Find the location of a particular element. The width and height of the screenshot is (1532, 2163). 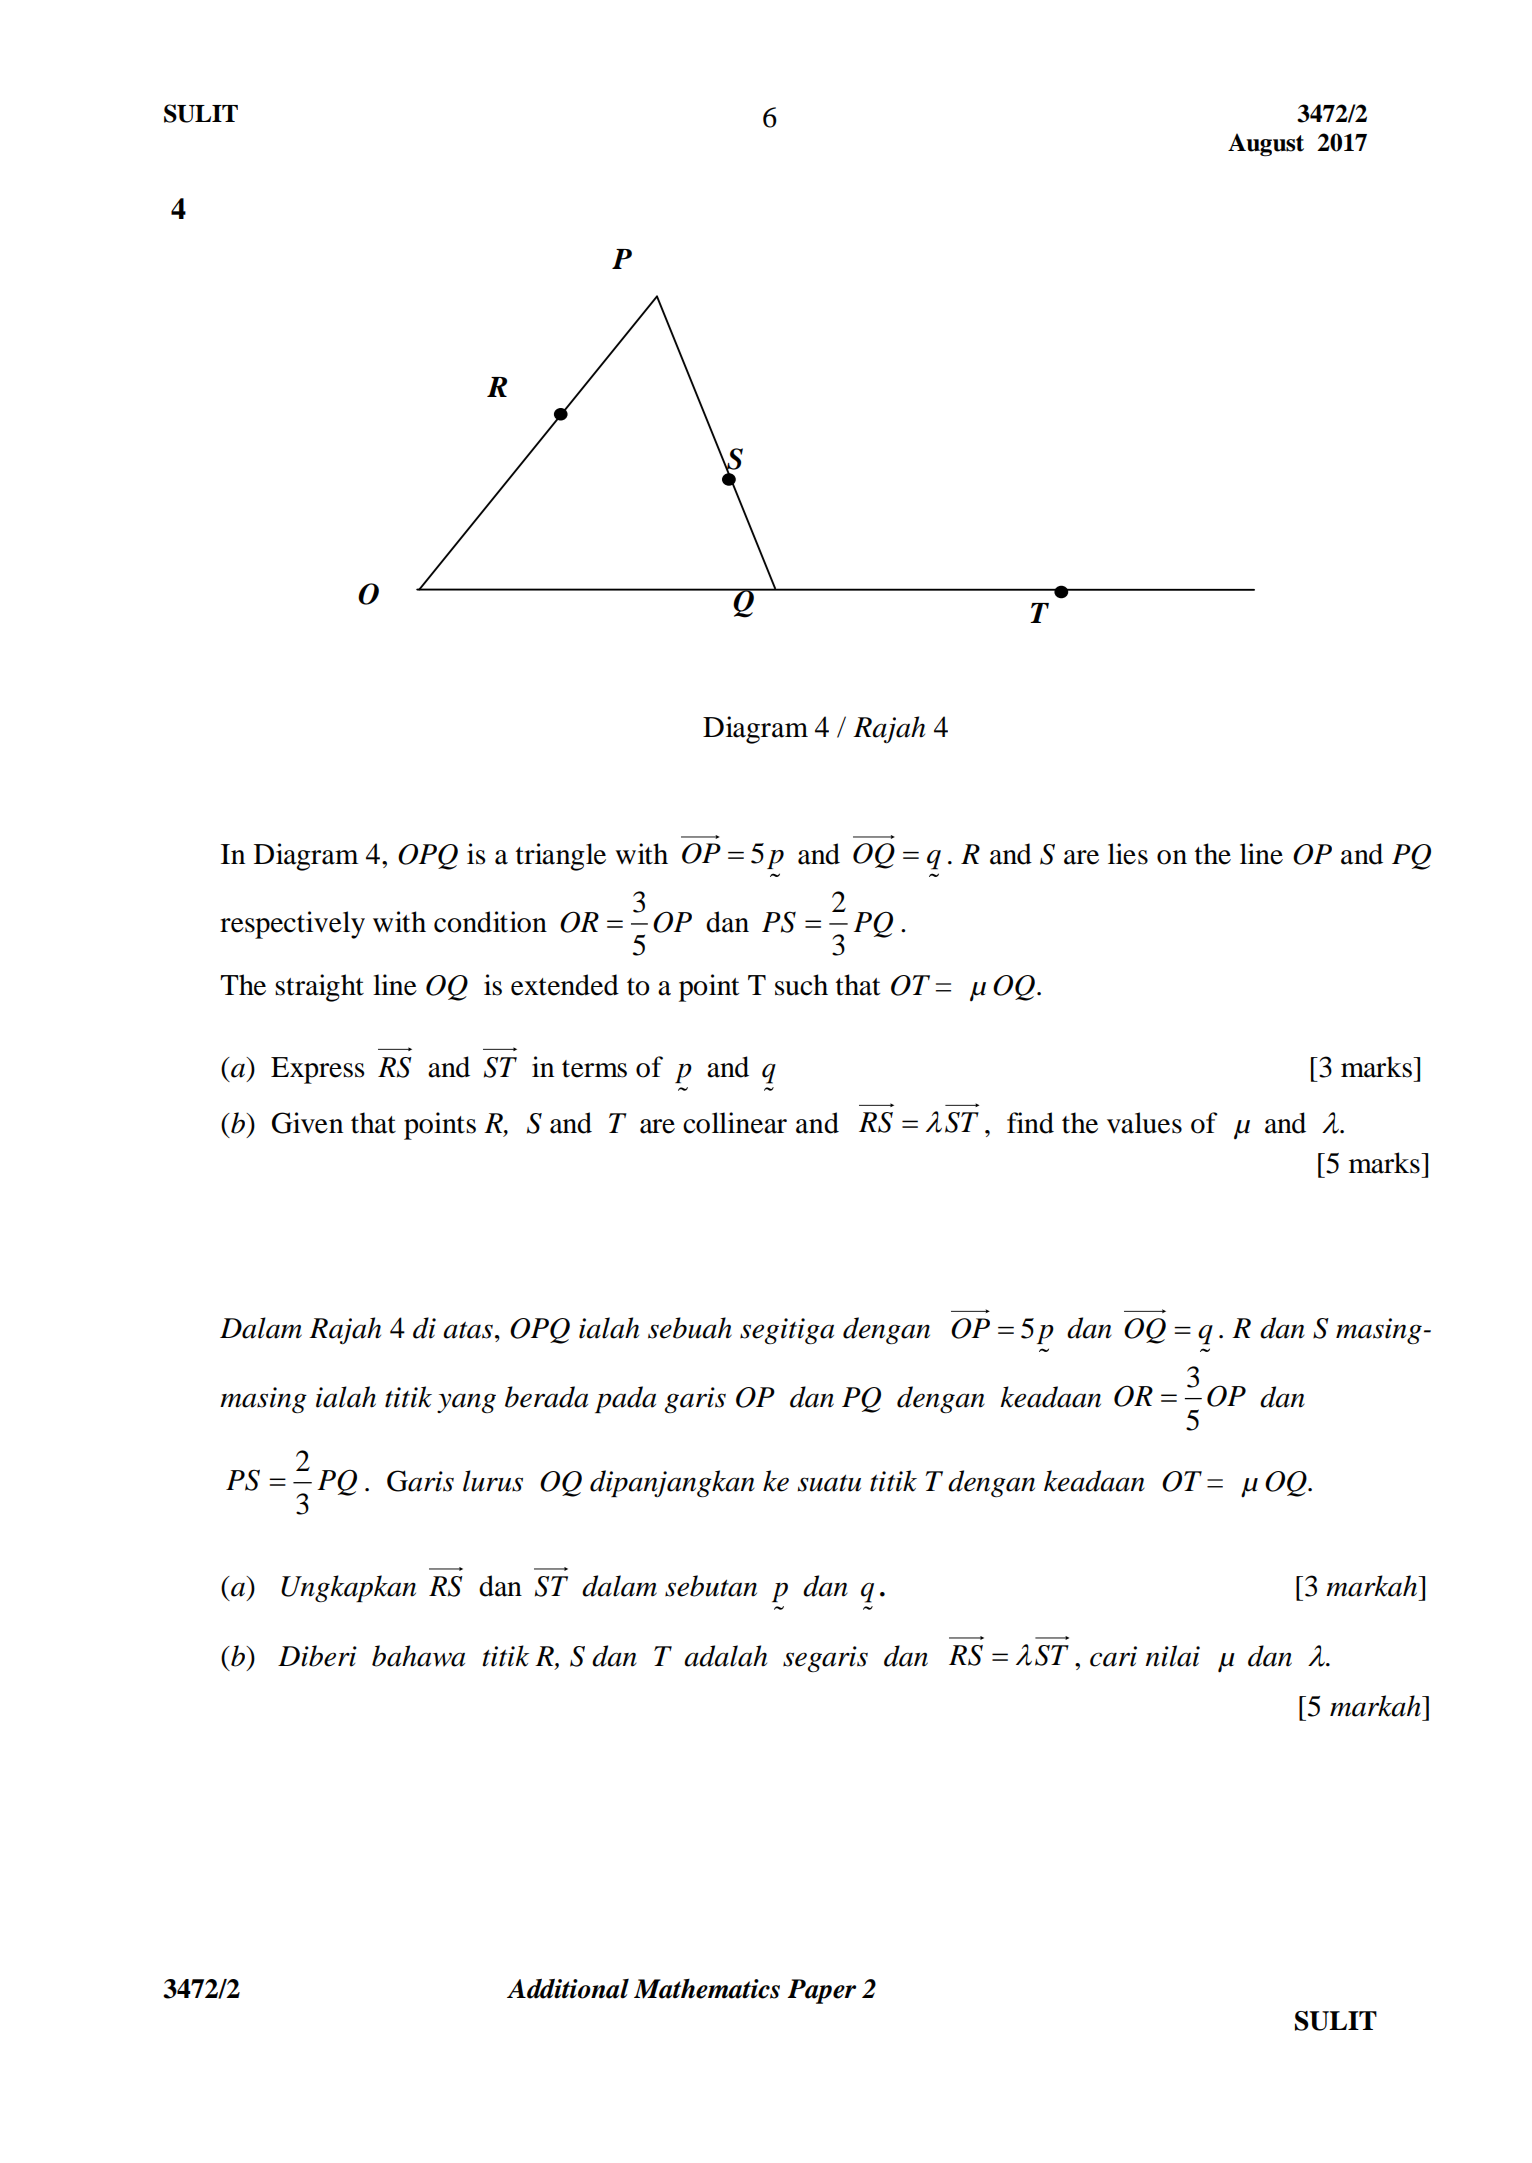

August is located at coordinates (1266, 145).
